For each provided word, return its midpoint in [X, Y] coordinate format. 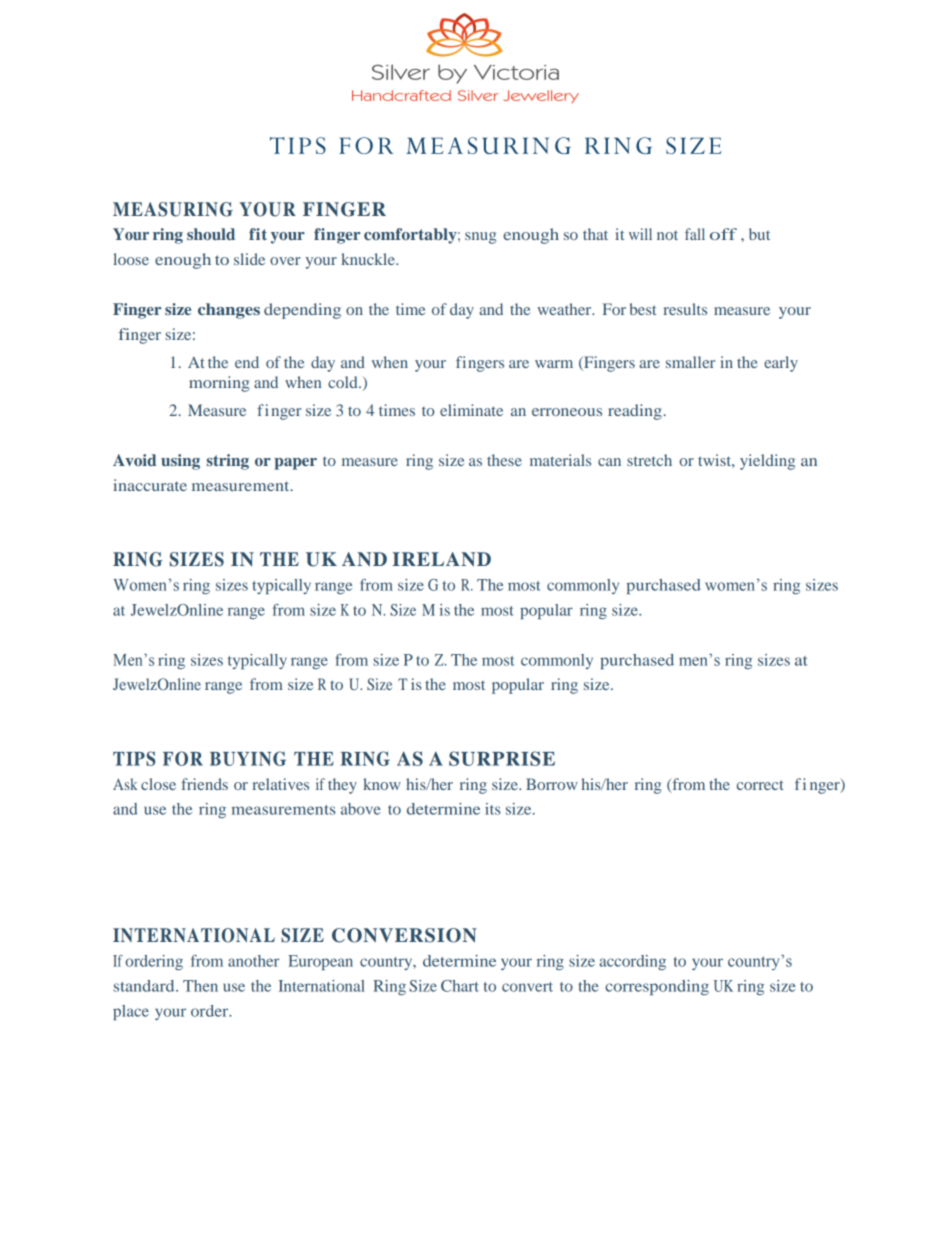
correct [760, 785]
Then [200, 986]
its [493, 809]
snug [480, 238]
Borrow [552, 784]
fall [695, 234]
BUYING [248, 758]
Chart [460, 986]
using [180, 462]
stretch [649, 460]
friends [204, 784]
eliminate [471, 410]
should [211, 234]
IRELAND [441, 559]
